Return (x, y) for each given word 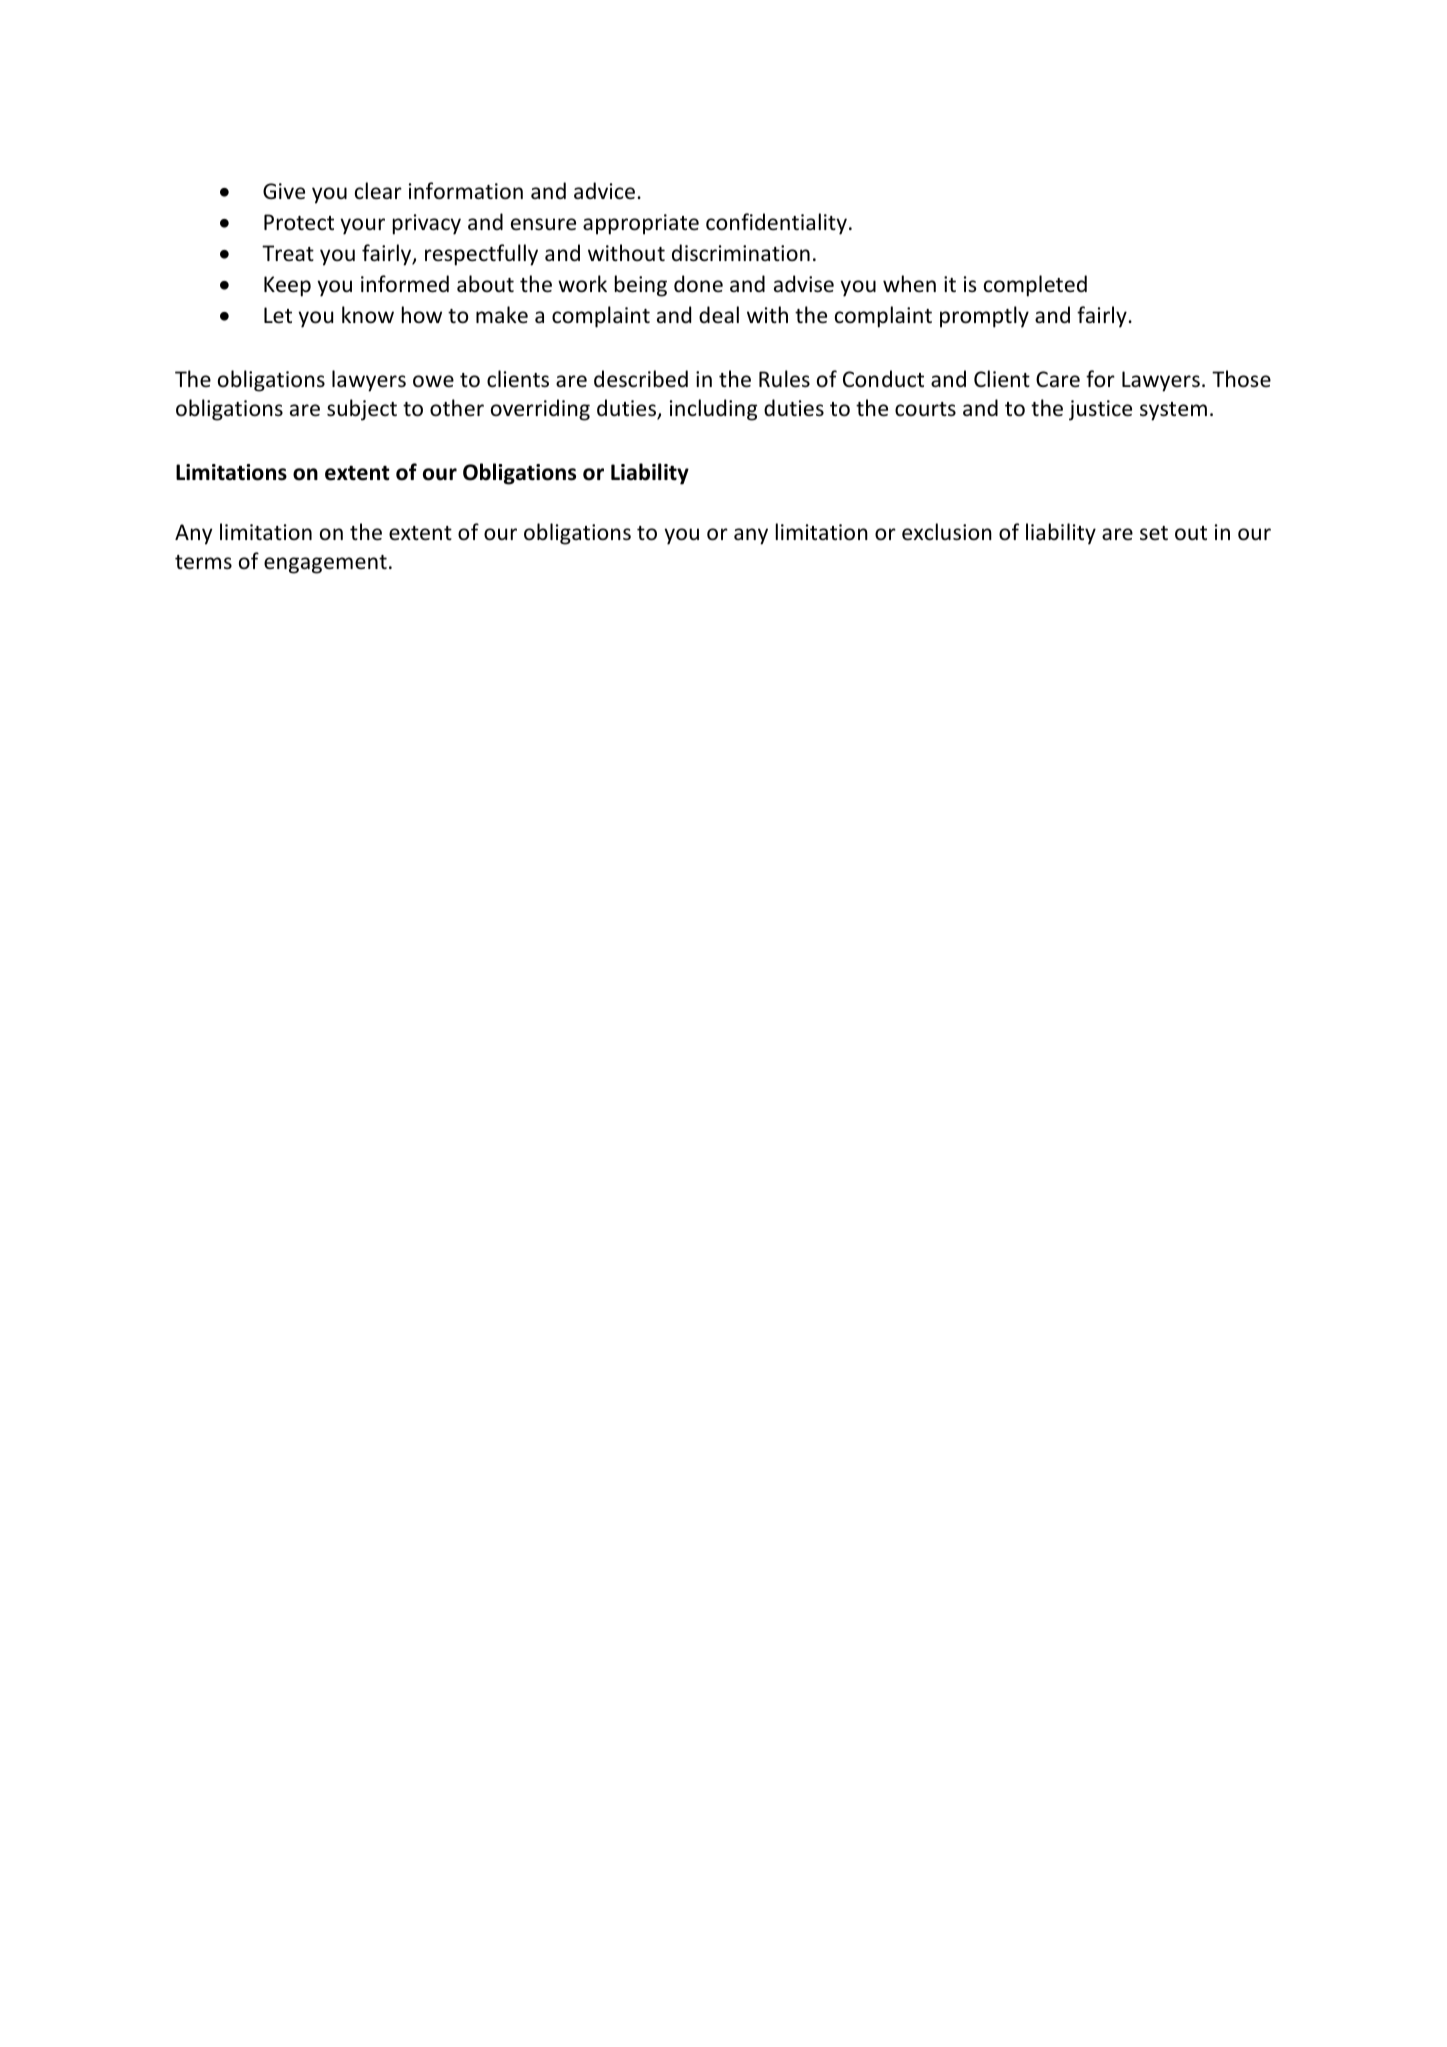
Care (1058, 379)
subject (362, 410)
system (1173, 411)
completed (1035, 286)
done (698, 284)
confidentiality (776, 224)
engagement (325, 564)
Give (284, 191)
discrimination (741, 253)
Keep (287, 286)
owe (433, 381)
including (713, 410)
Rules (784, 379)
